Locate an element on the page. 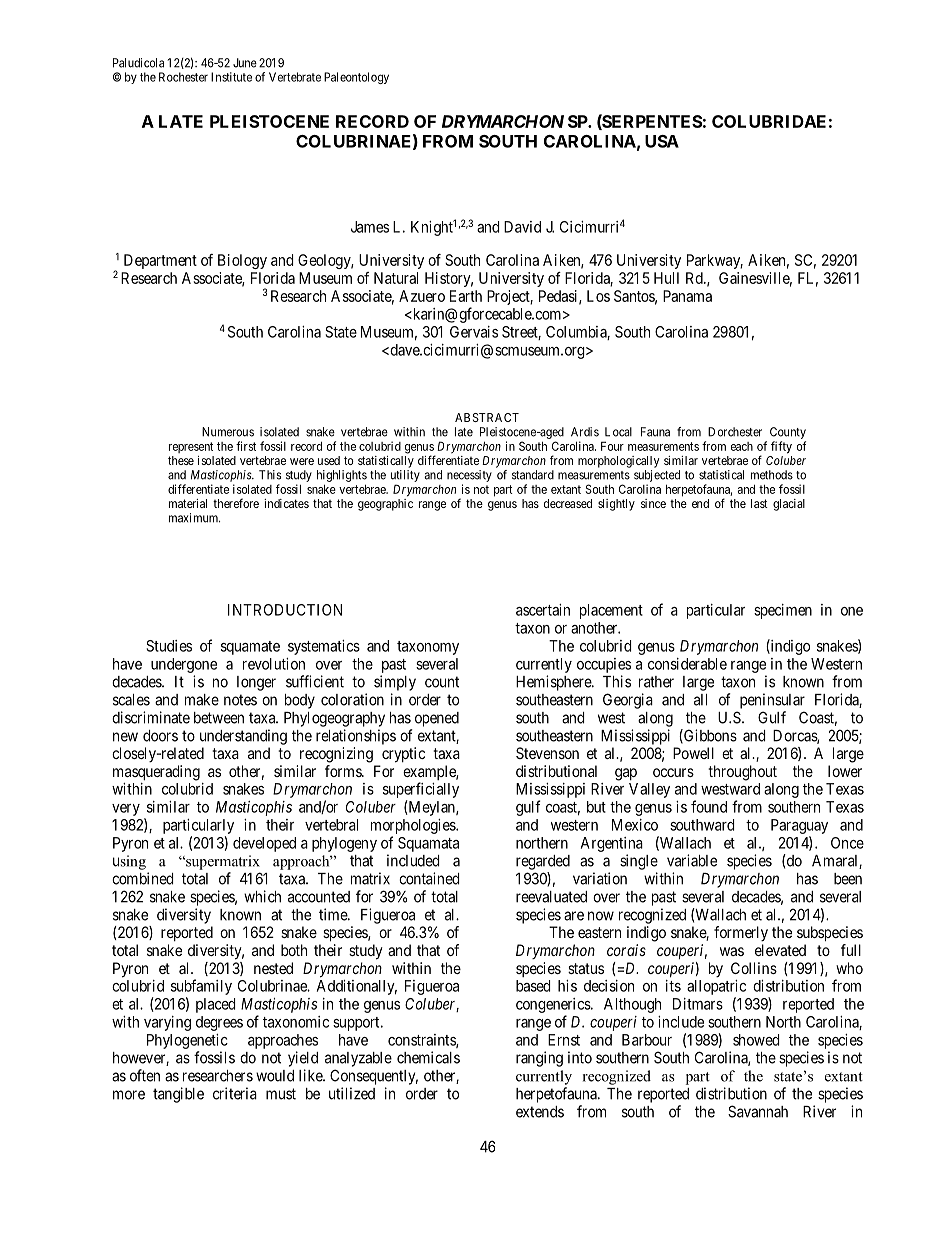 Image resolution: width=952 pixels, height=1233 pixels. criteria is located at coordinates (235, 1093).
